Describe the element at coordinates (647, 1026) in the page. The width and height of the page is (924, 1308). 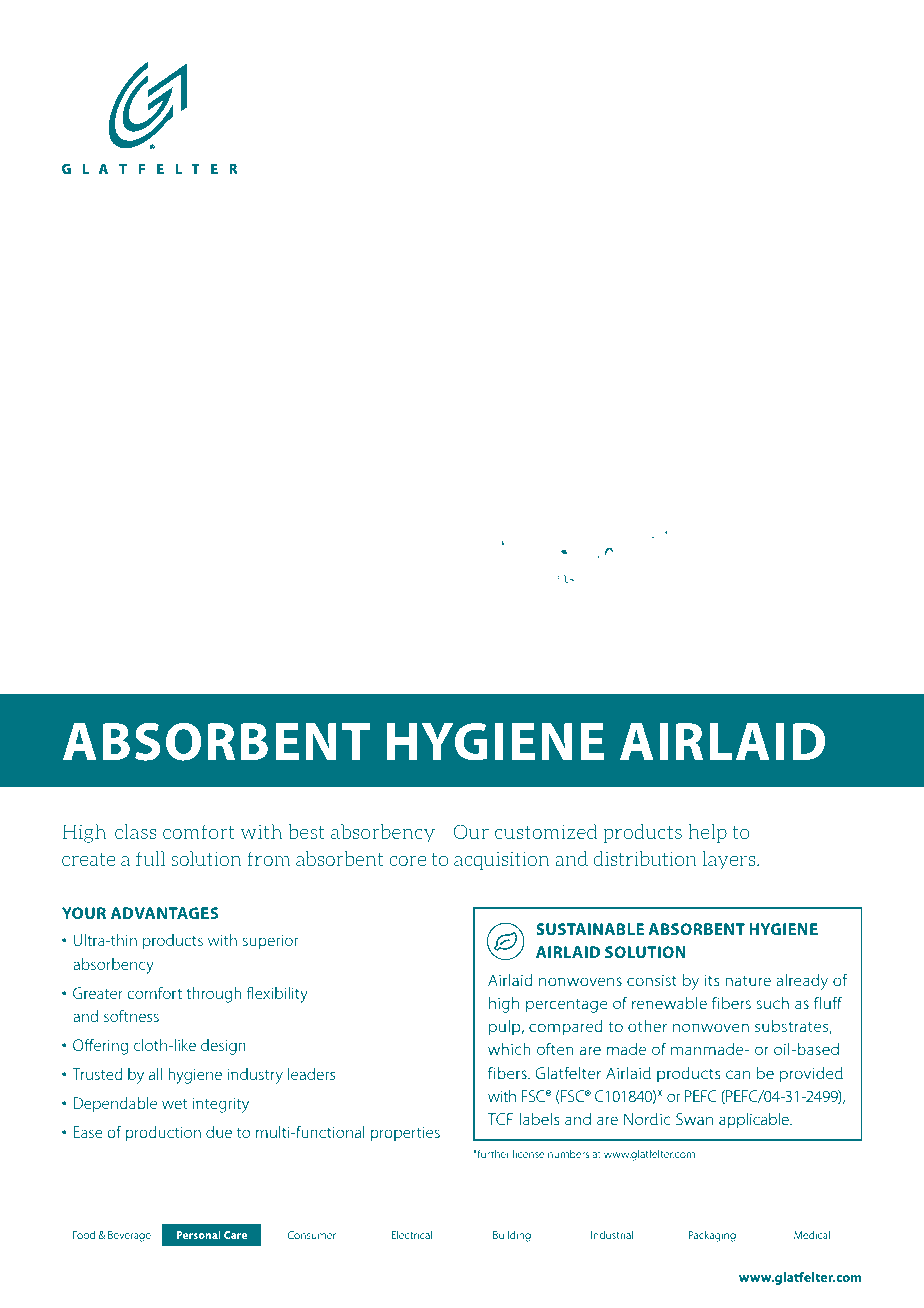
I see `other` at that location.
